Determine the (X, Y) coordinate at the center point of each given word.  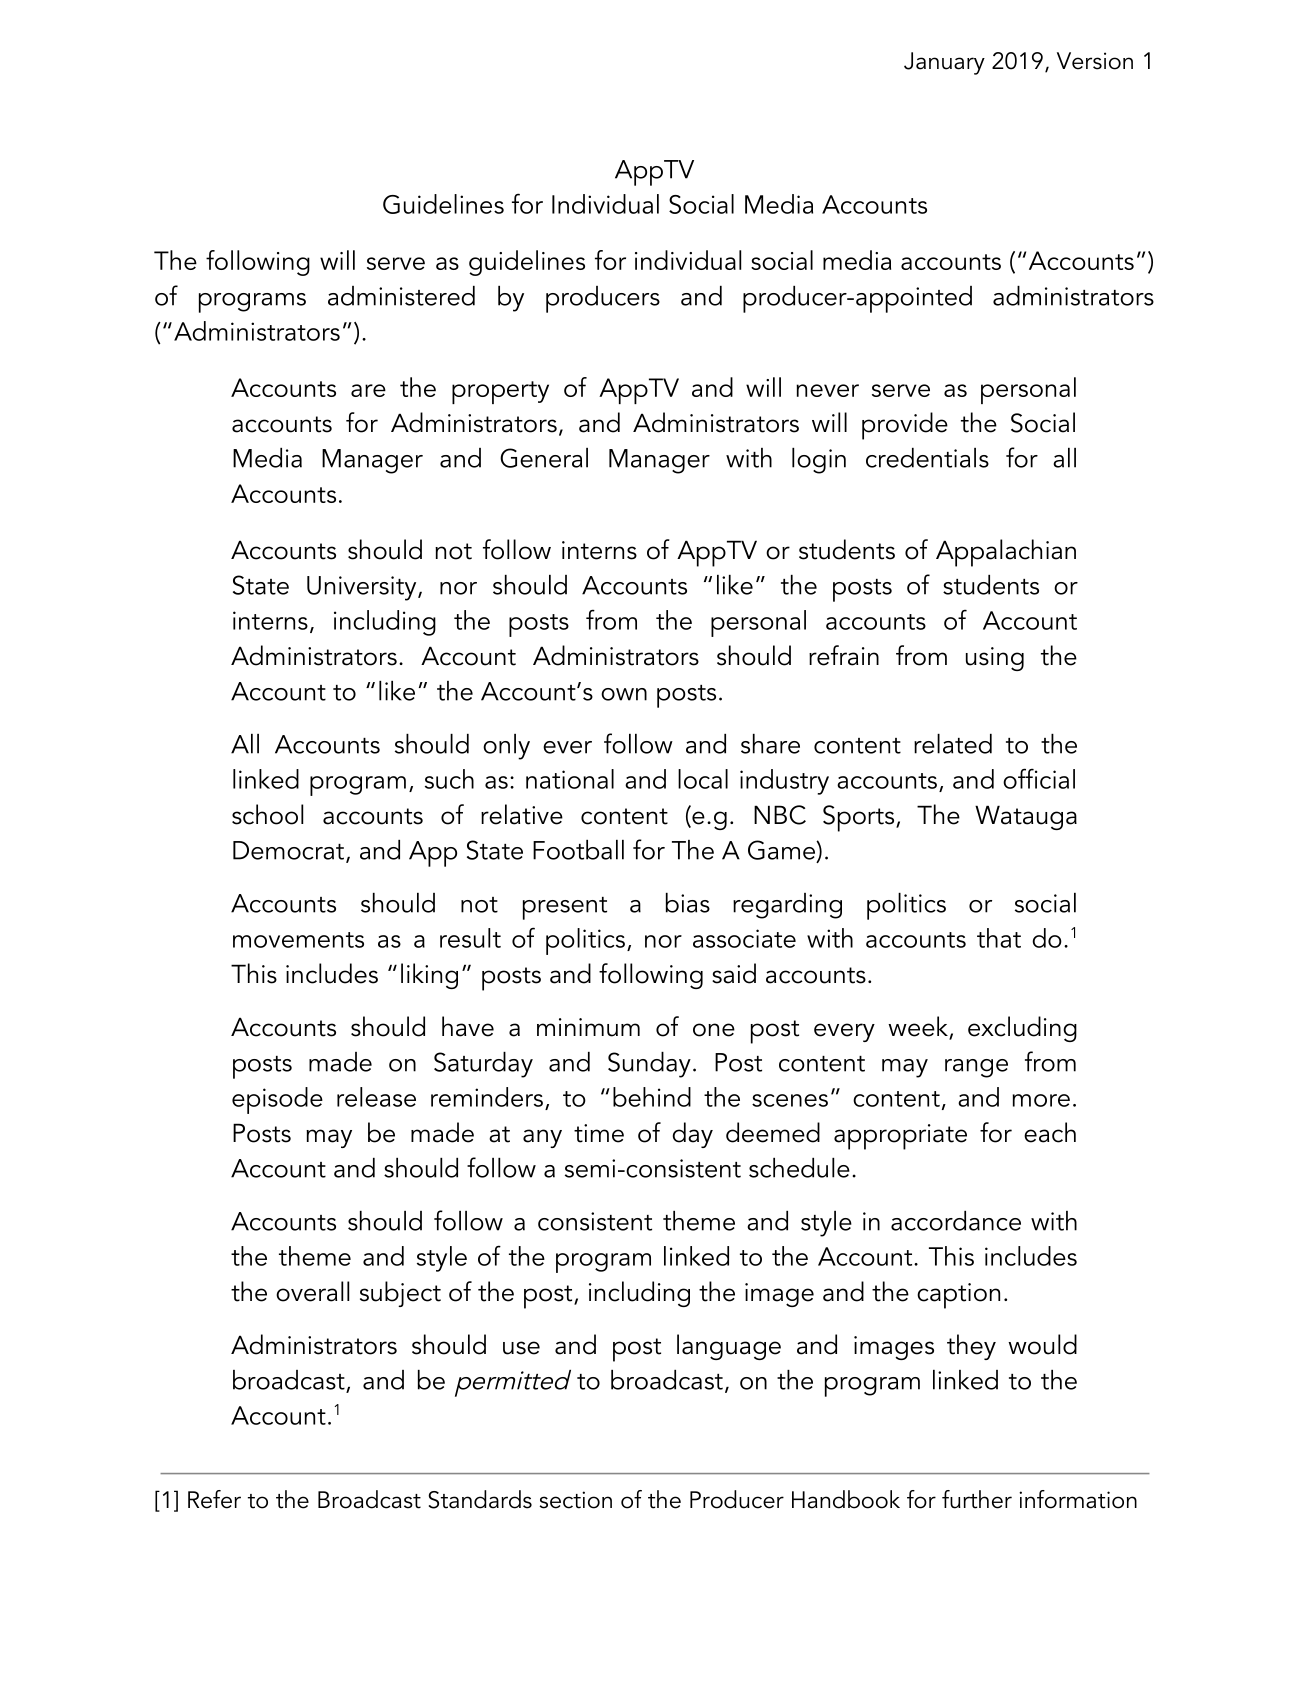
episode (277, 1100)
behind (652, 1097)
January (944, 63)
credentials (927, 458)
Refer (214, 1499)
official (1039, 778)
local (703, 779)
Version (1095, 61)
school (267, 814)
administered (401, 296)
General (544, 458)
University (363, 588)
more (1041, 1100)
